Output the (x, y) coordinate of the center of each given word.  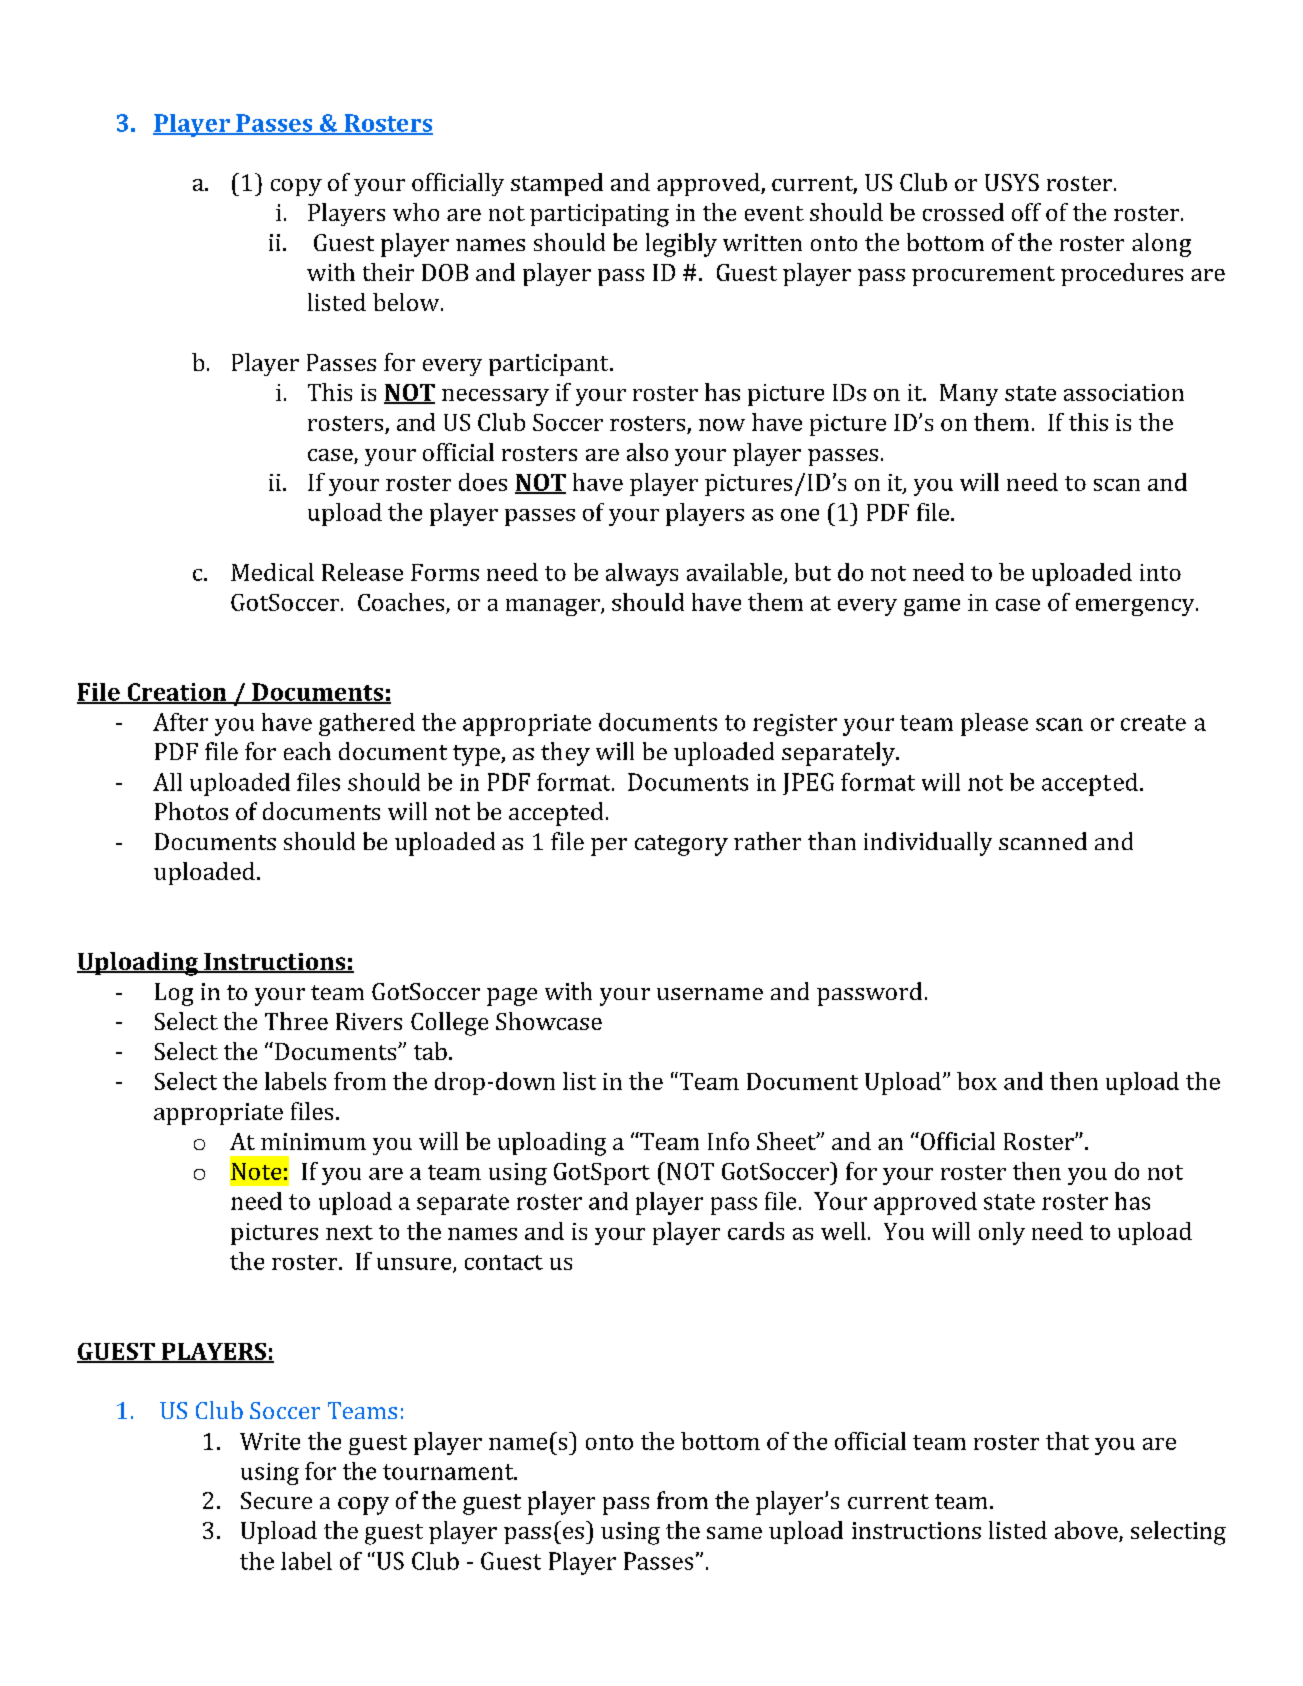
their (388, 272)
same (734, 1533)
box (977, 1081)
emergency (1136, 607)
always (642, 574)
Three (296, 1021)
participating (599, 215)
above (1087, 1531)
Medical (272, 572)
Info (728, 1141)
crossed (963, 212)
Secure (276, 1500)
